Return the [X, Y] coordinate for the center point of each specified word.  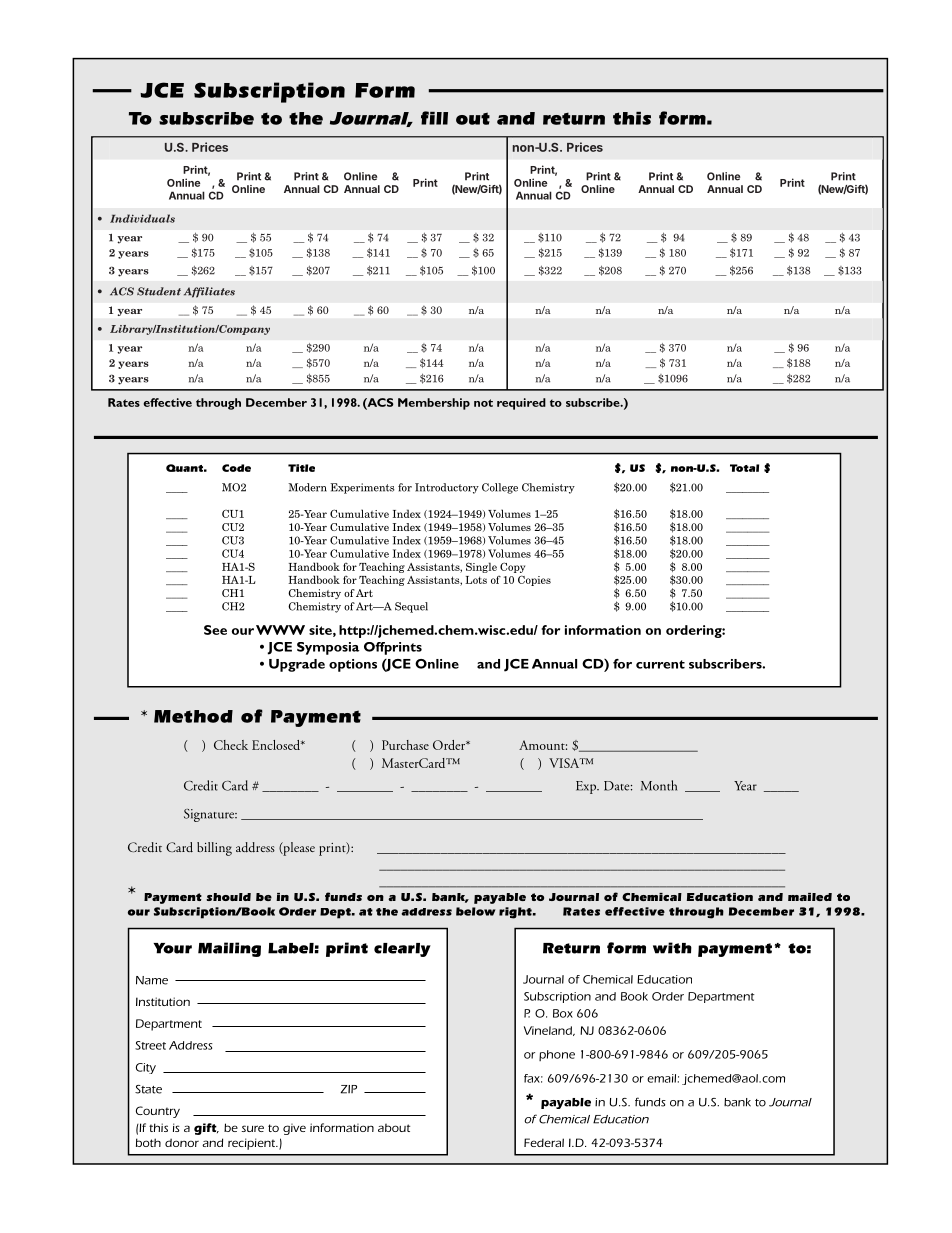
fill [434, 118]
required [521, 404]
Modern [307, 487]
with [672, 948]
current [660, 664]
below [476, 911]
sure [252, 1128]
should [228, 897]
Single [481, 567]
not [483, 403]
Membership [434, 404]
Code [236, 468]
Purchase [405, 745]
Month [659, 785]
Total [744, 468]
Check [231, 745]
